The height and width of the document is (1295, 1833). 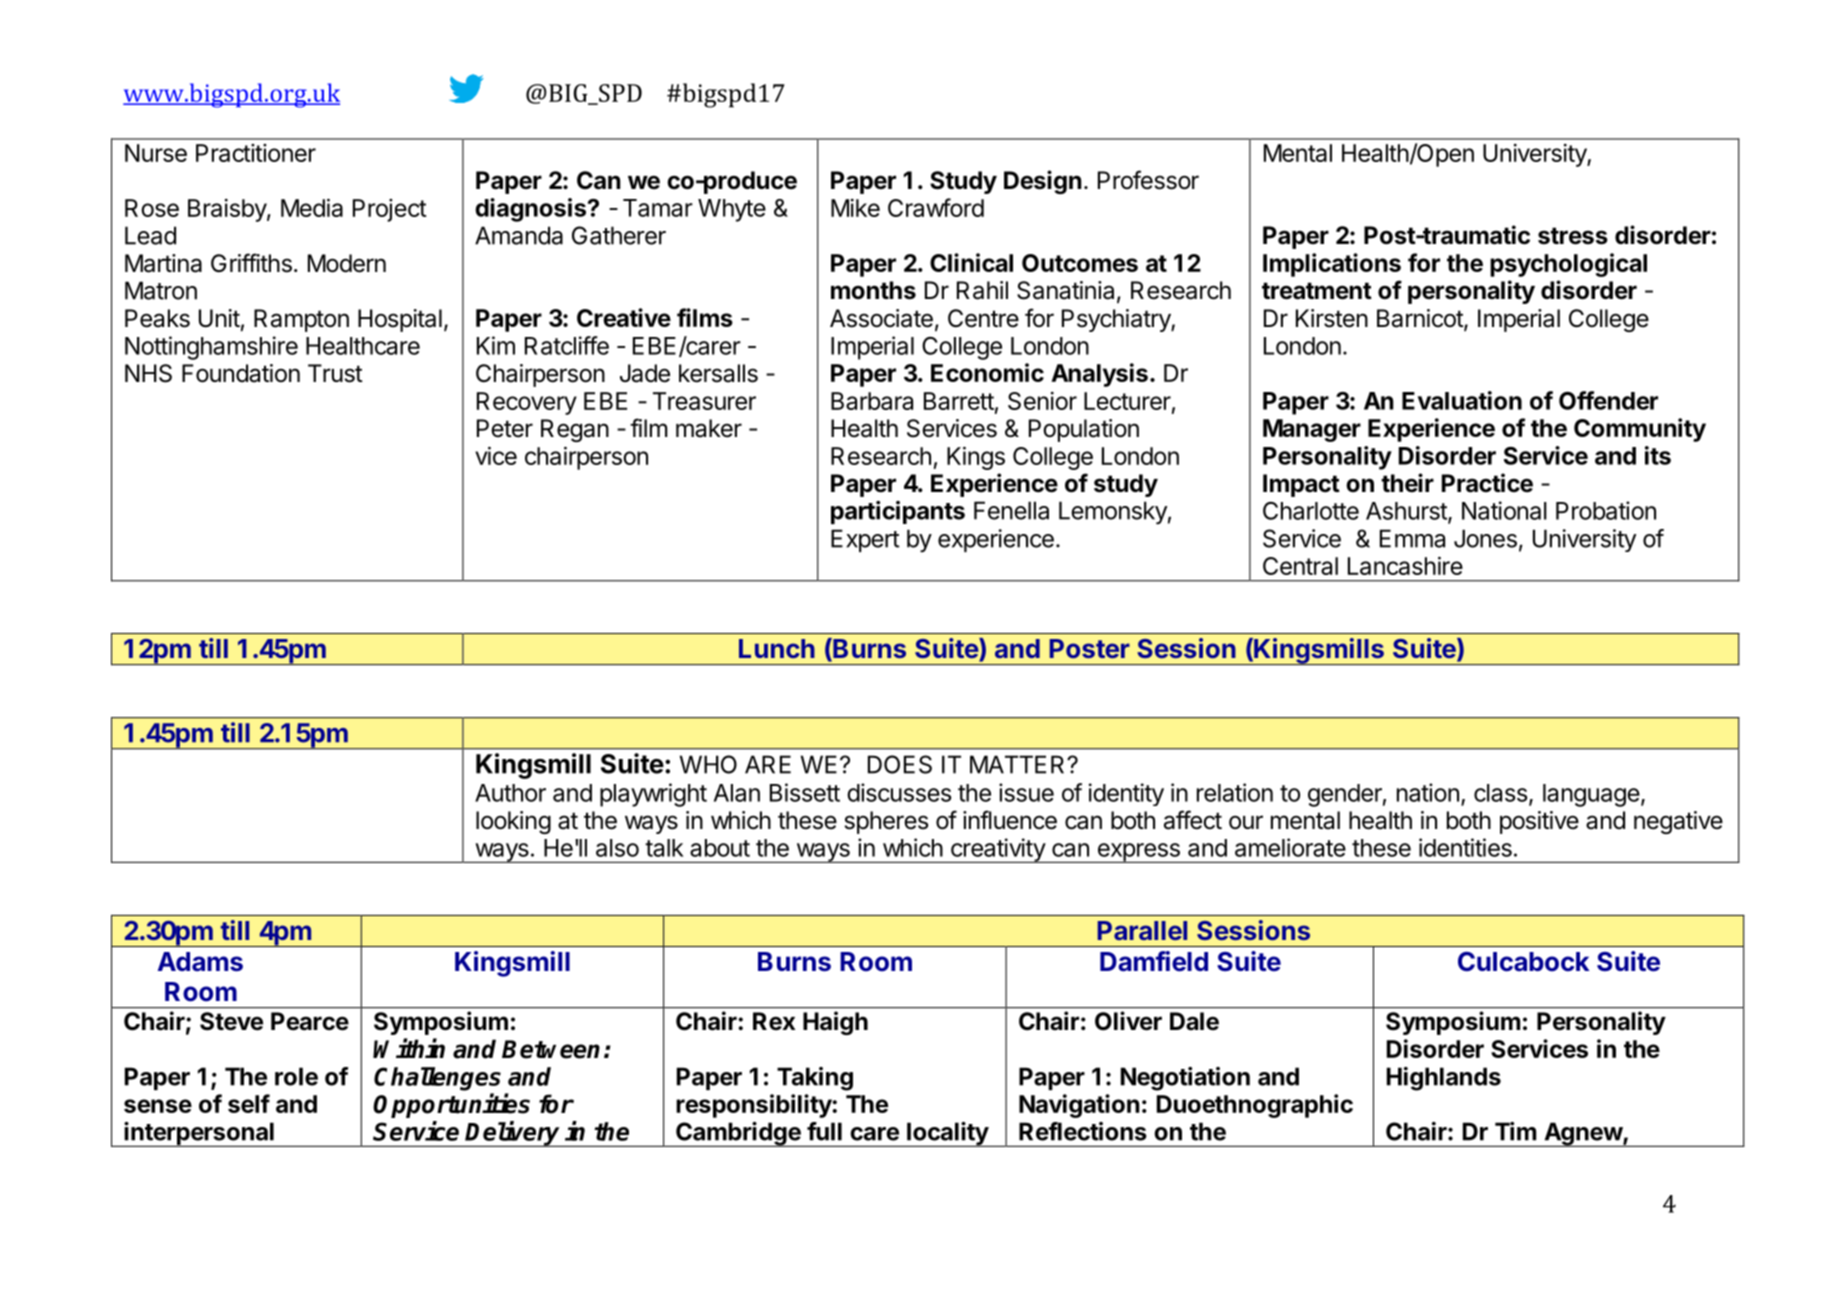 What do you see at coordinates (1405, 565) in the document?
I see `Lancashire` at bounding box center [1405, 565].
